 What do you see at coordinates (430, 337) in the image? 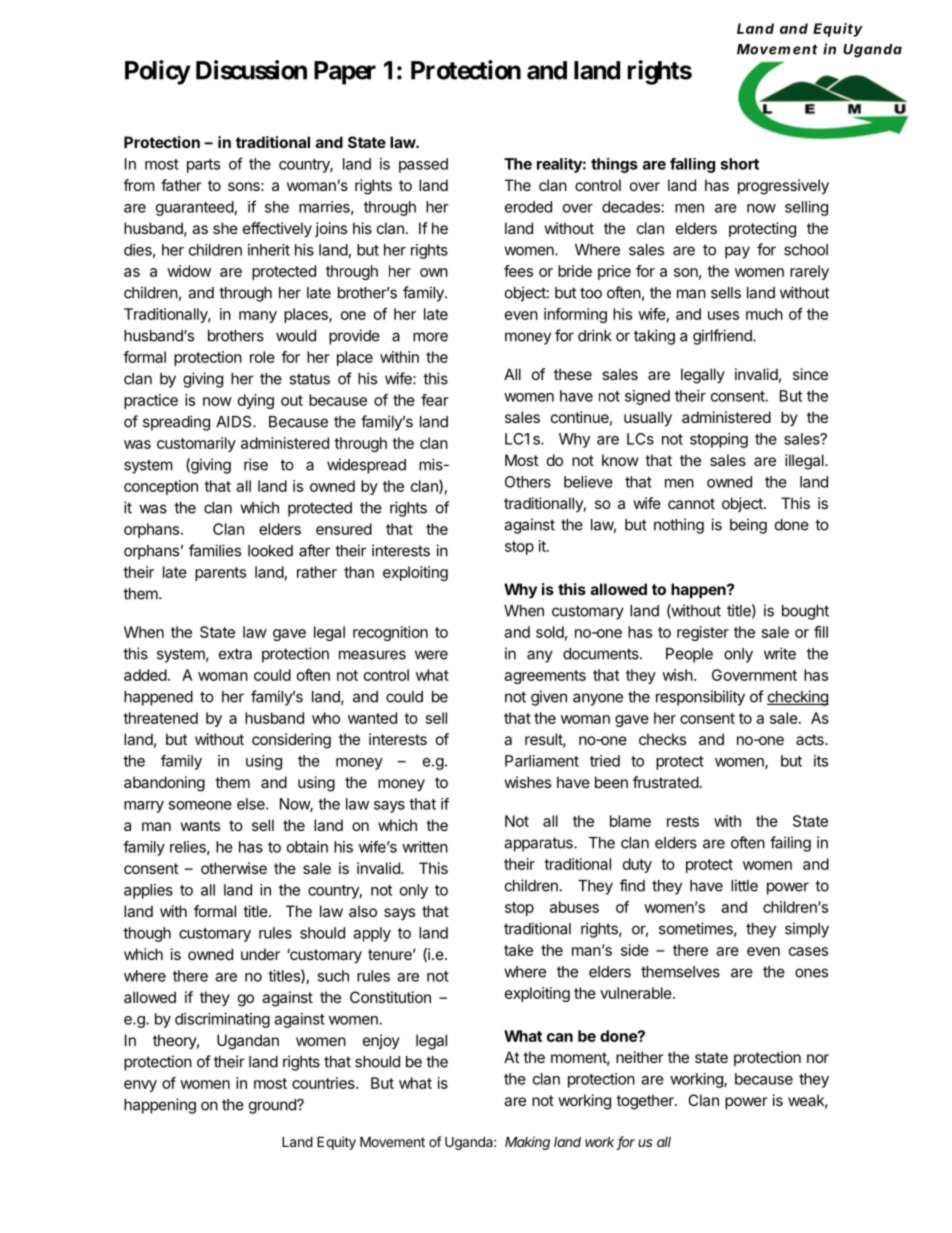
I see `more` at bounding box center [430, 337].
